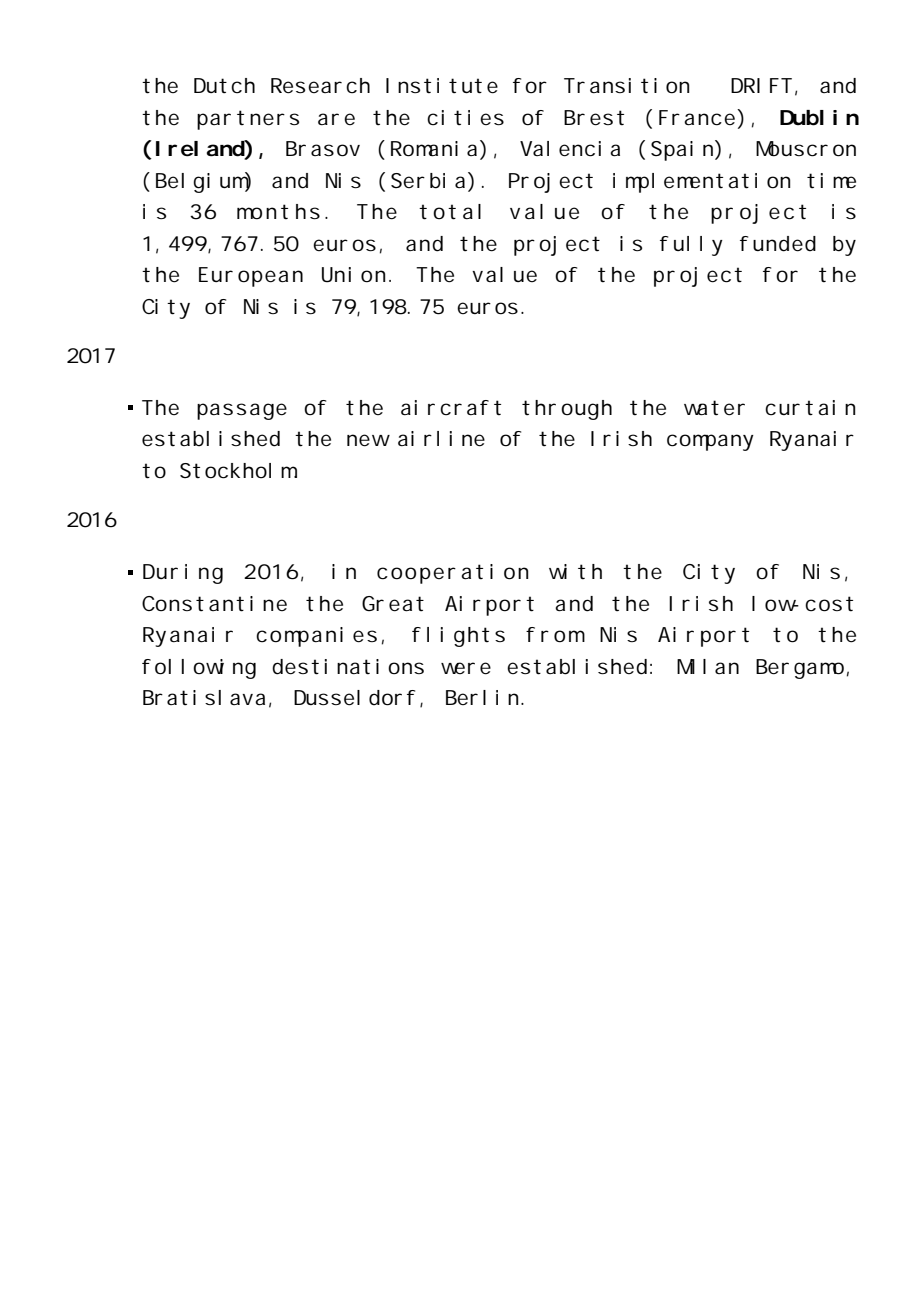  I want to click on following, so click(199, 669).
